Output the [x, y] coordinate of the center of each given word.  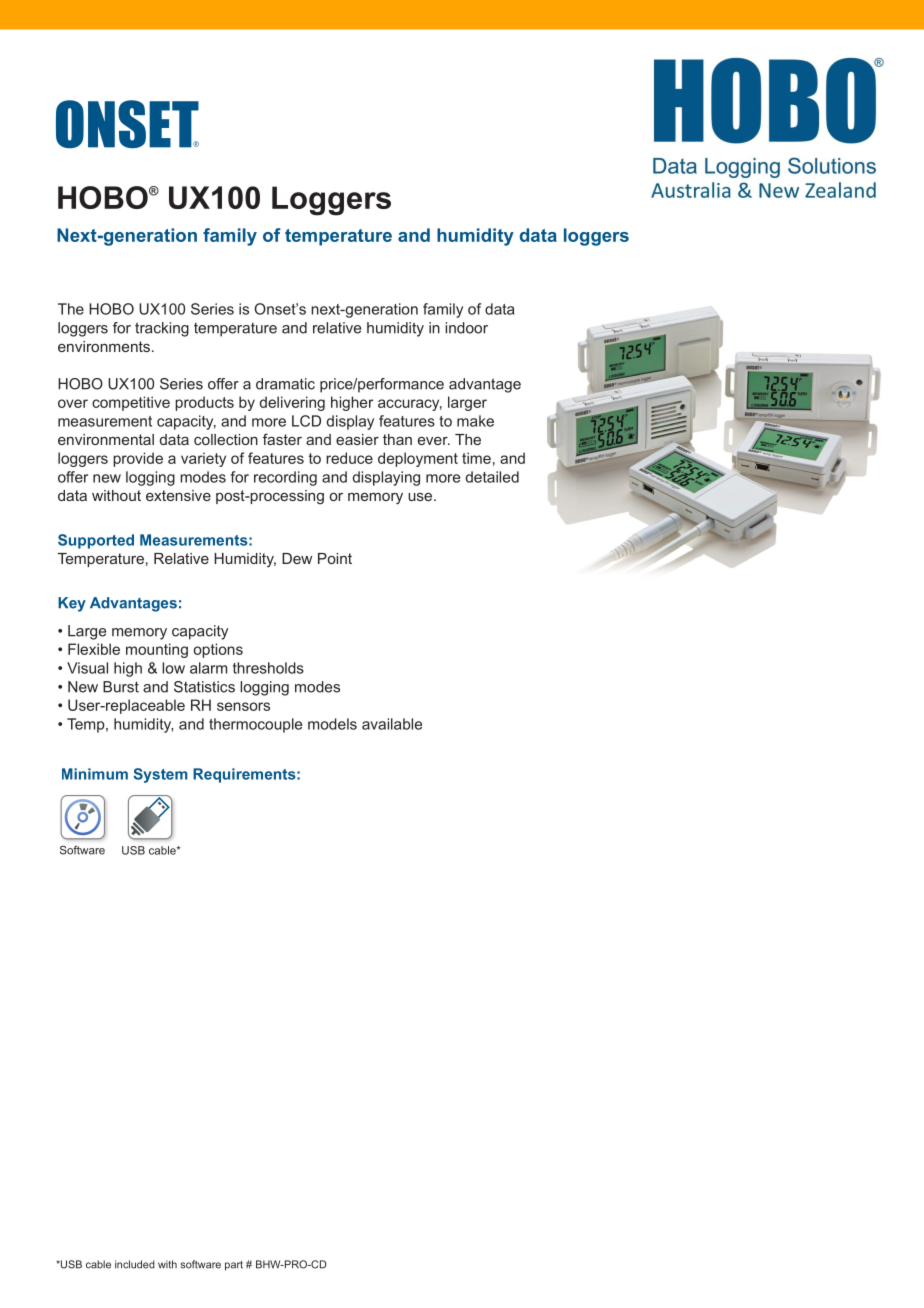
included [135, 1264]
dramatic [285, 384]
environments [104, 346]
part [234, 1266]
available [392, 724]
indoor [466, 328]
